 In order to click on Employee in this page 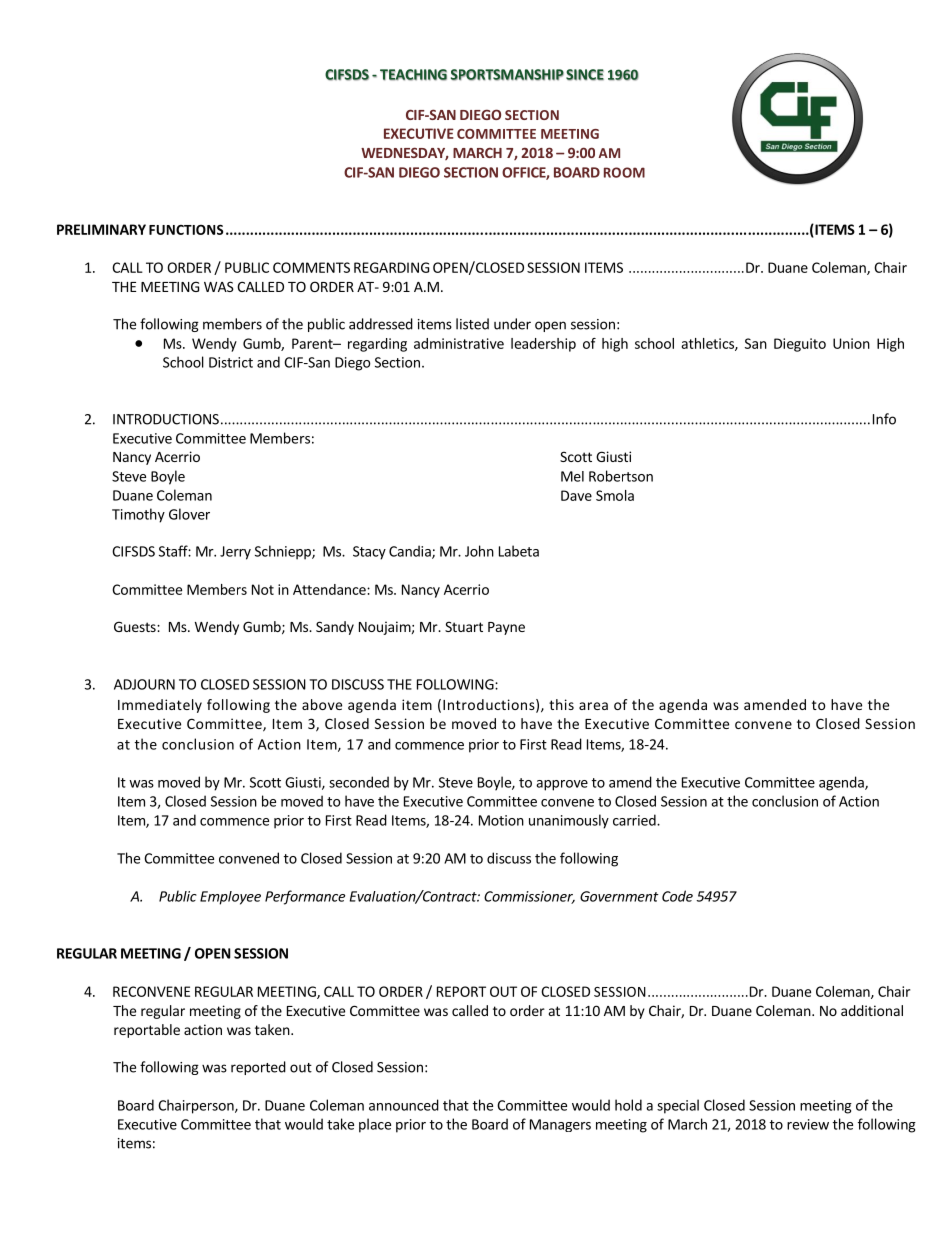, I will do `click(230, 898)`.
